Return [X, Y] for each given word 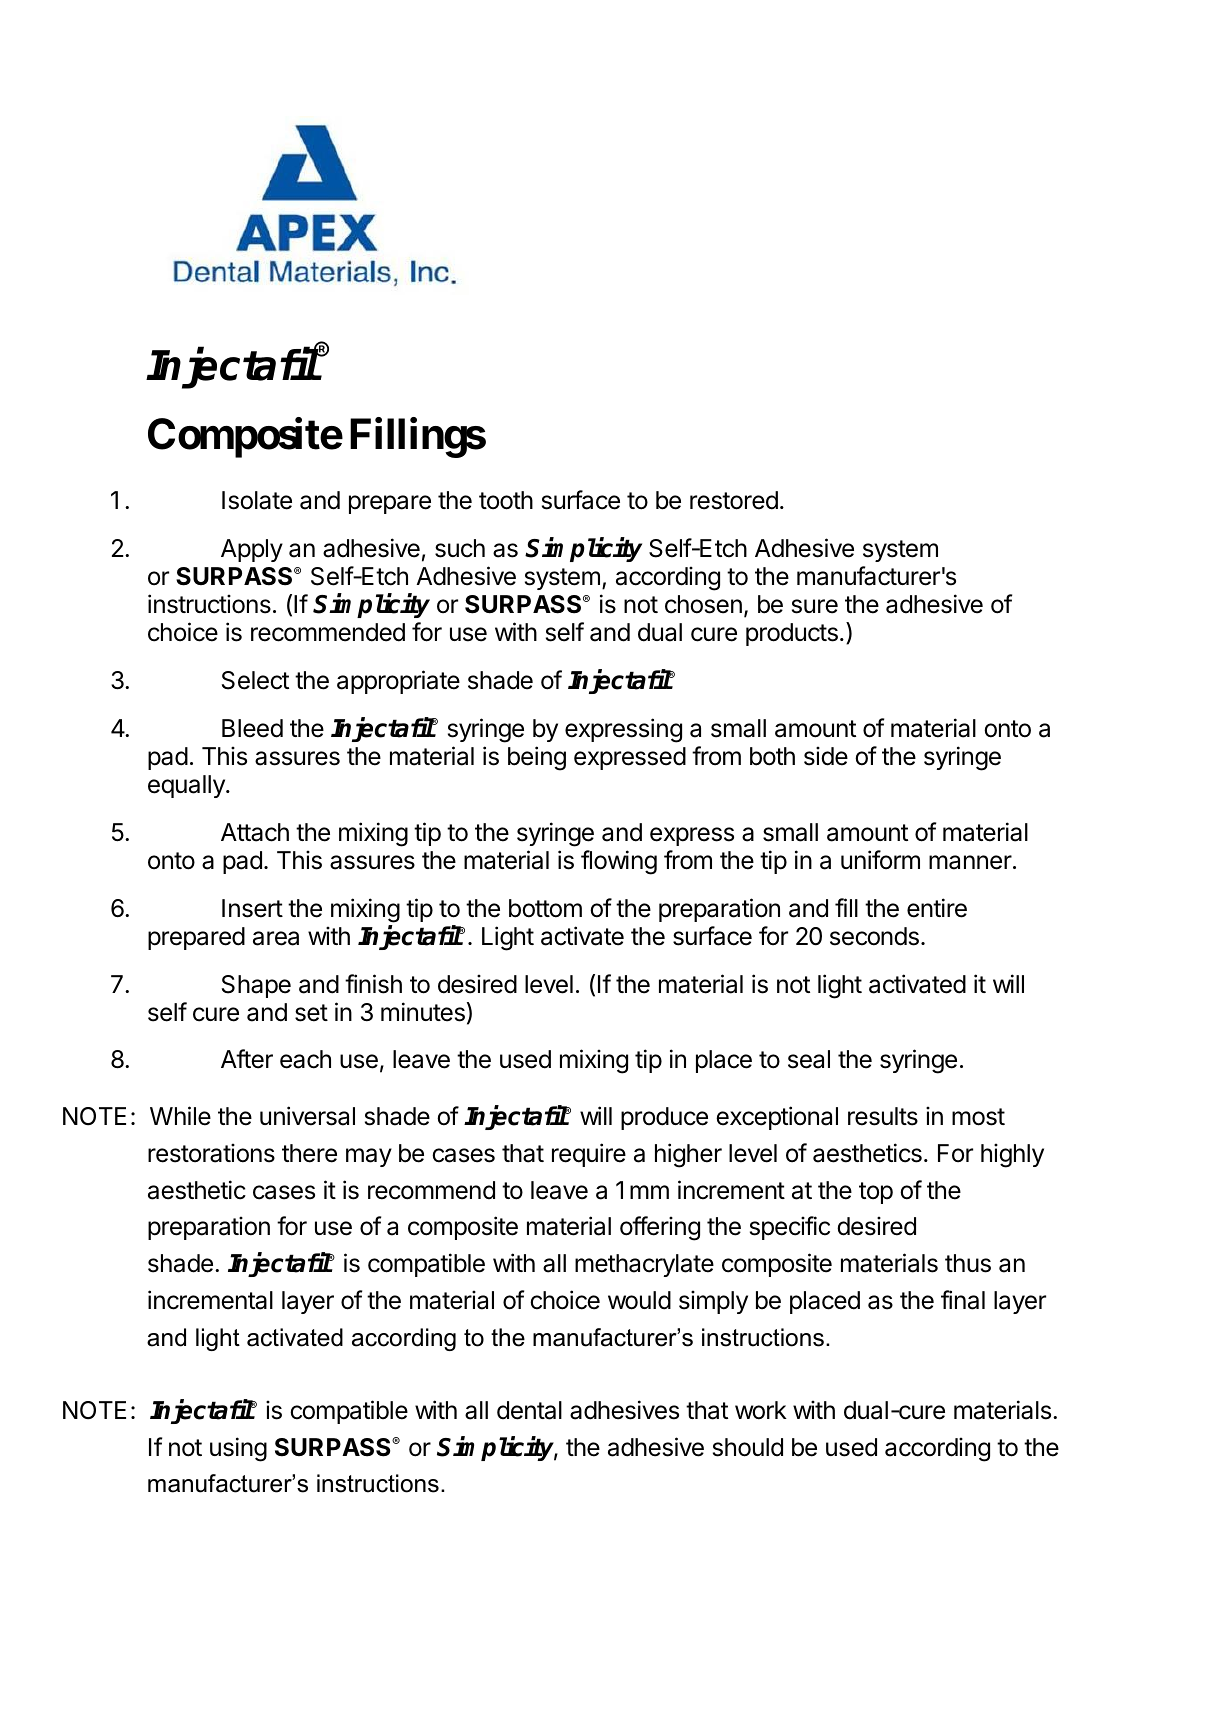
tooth [506, 500]
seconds [874, 936]
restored [734, 500]
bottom [545, 908]
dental [529, 1410]
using [238, 1449]
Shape [256, 986]
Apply [252, 550]
